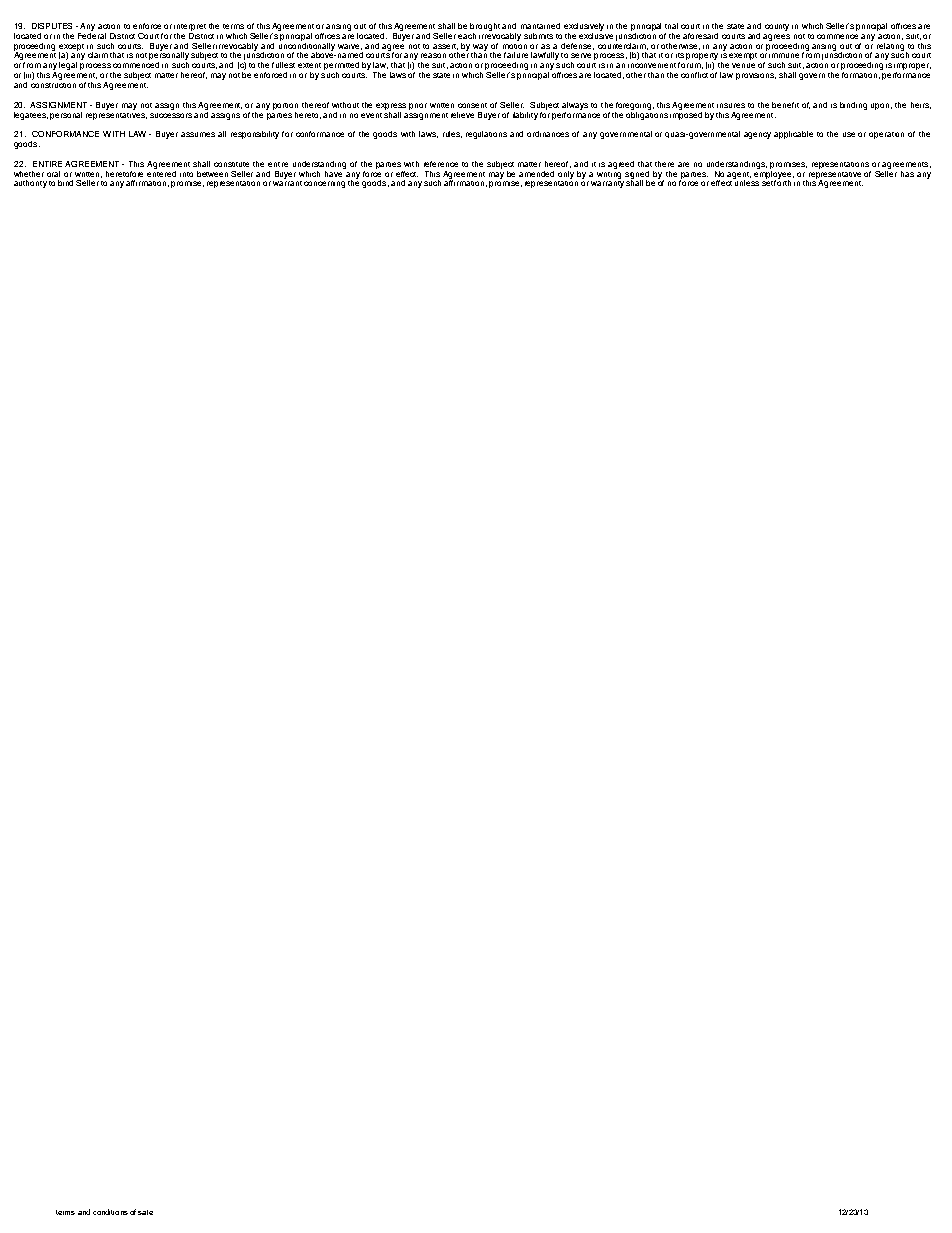  I want to click on provisions, so click(756, 76).
